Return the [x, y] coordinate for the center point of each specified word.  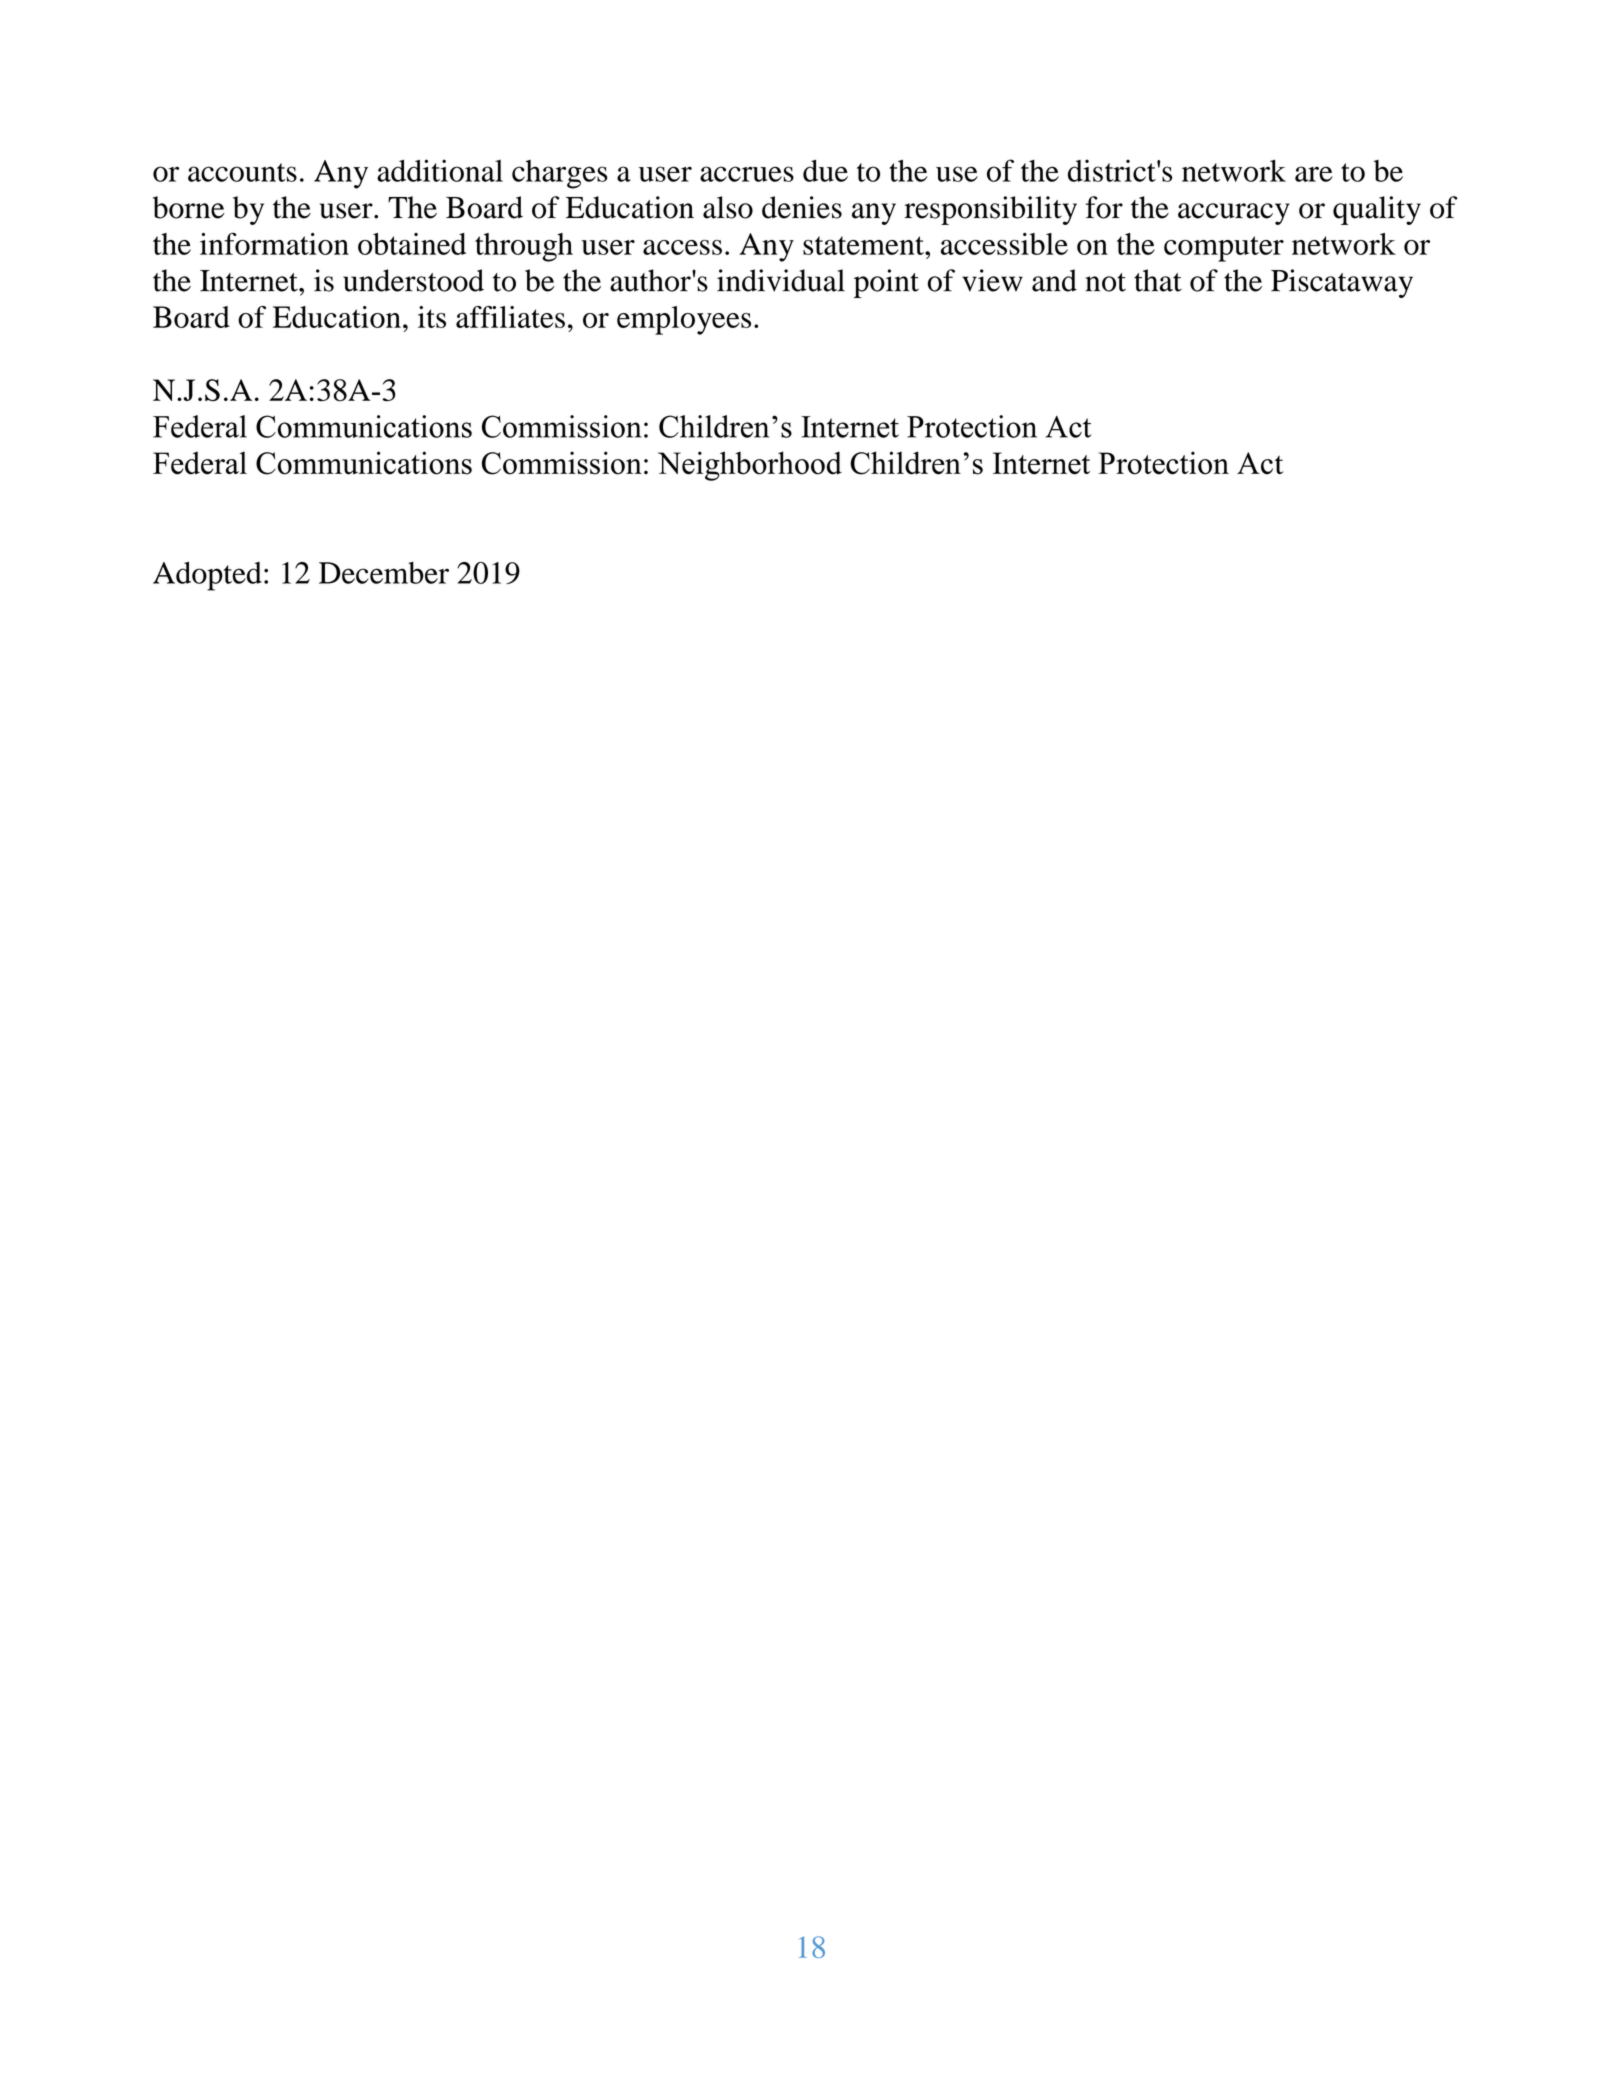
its [432, 317]
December [384, 573]
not [1105, 282]
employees [684, 320]
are [1314, 174]
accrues [747, 174]
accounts [242, 172]
